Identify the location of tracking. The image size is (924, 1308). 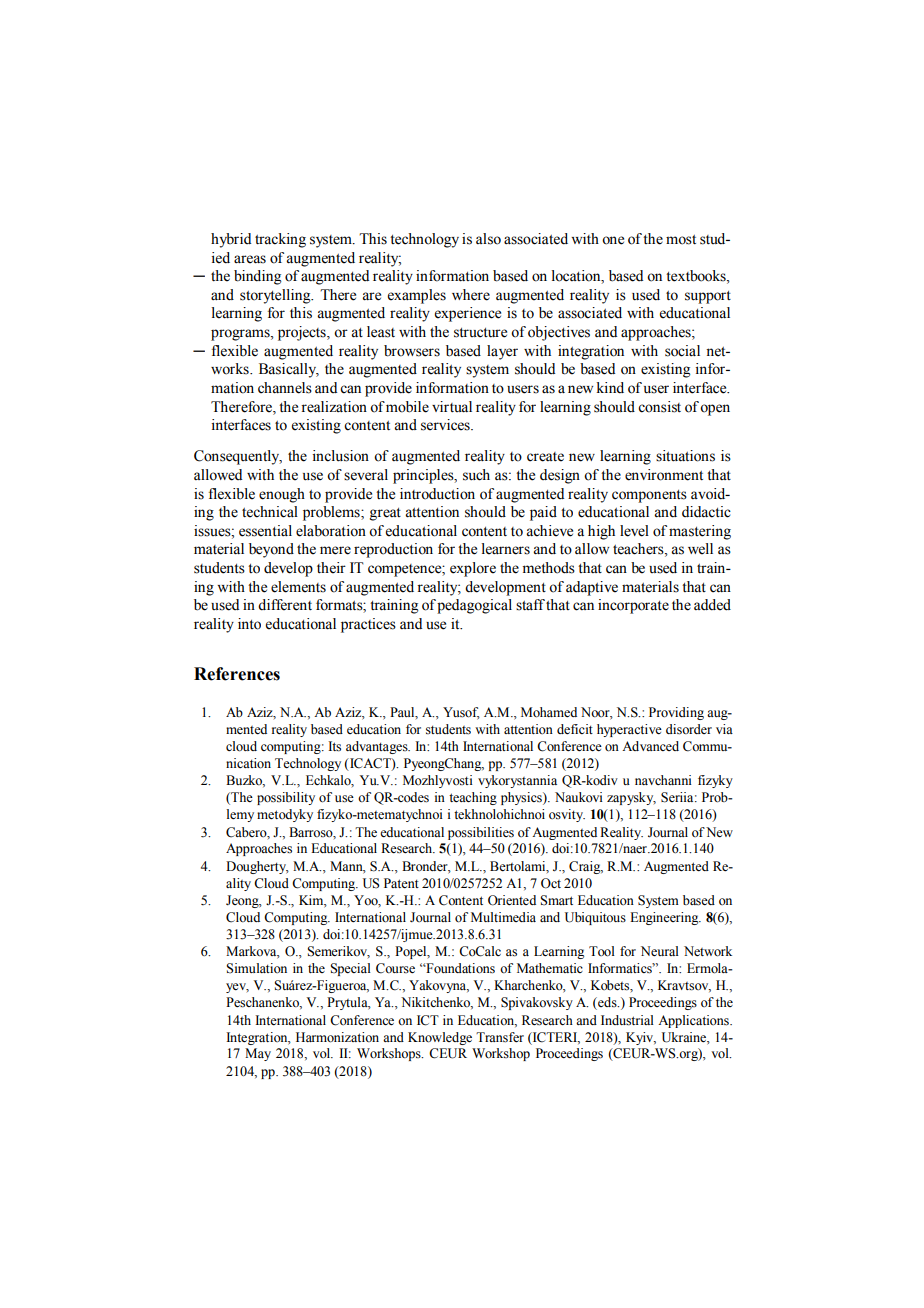
(280, 240).
